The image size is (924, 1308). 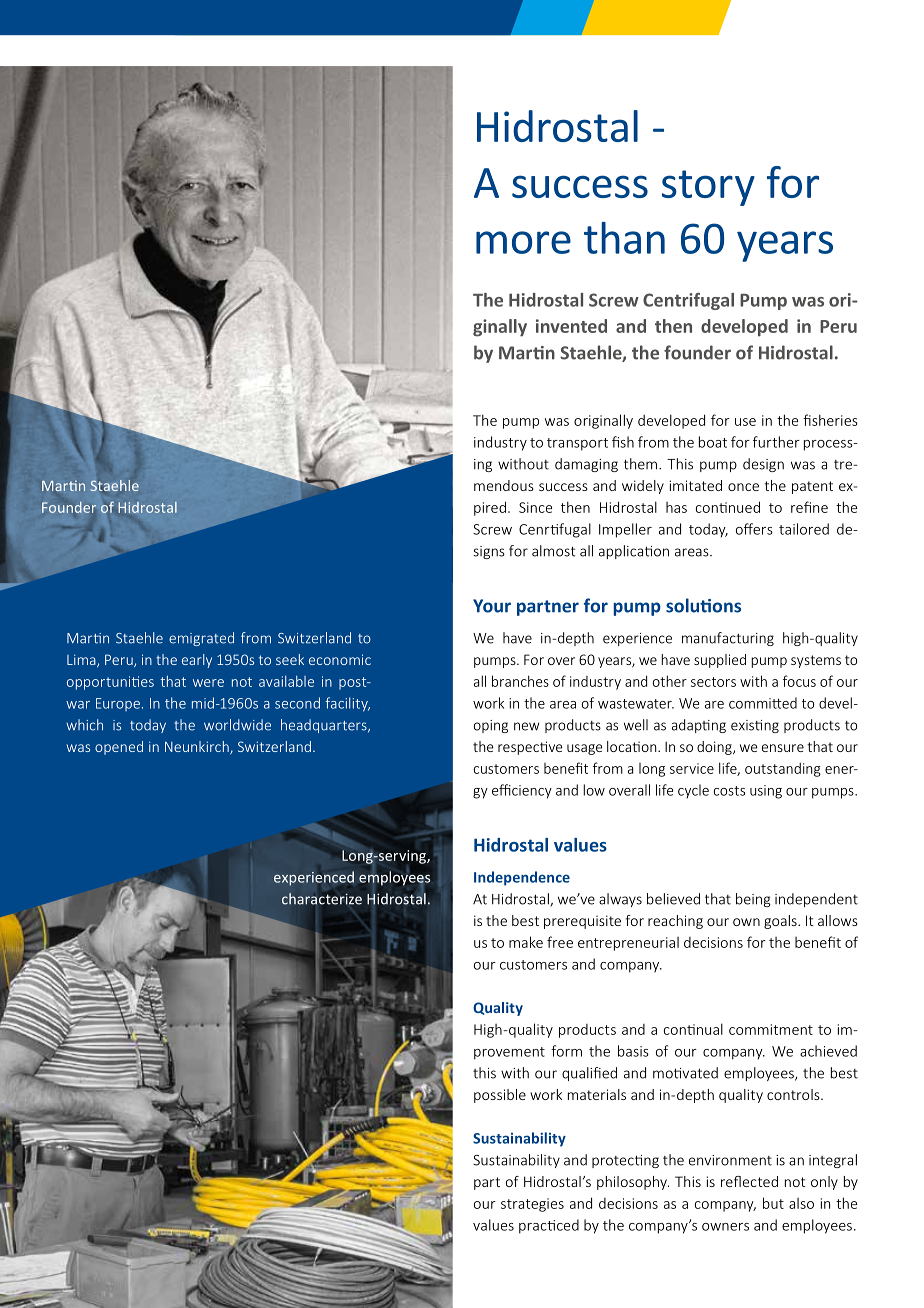 What do you see at coordinates (520, 681) in the screenshot?
I see `branches` at bounding box center [520, 681].
